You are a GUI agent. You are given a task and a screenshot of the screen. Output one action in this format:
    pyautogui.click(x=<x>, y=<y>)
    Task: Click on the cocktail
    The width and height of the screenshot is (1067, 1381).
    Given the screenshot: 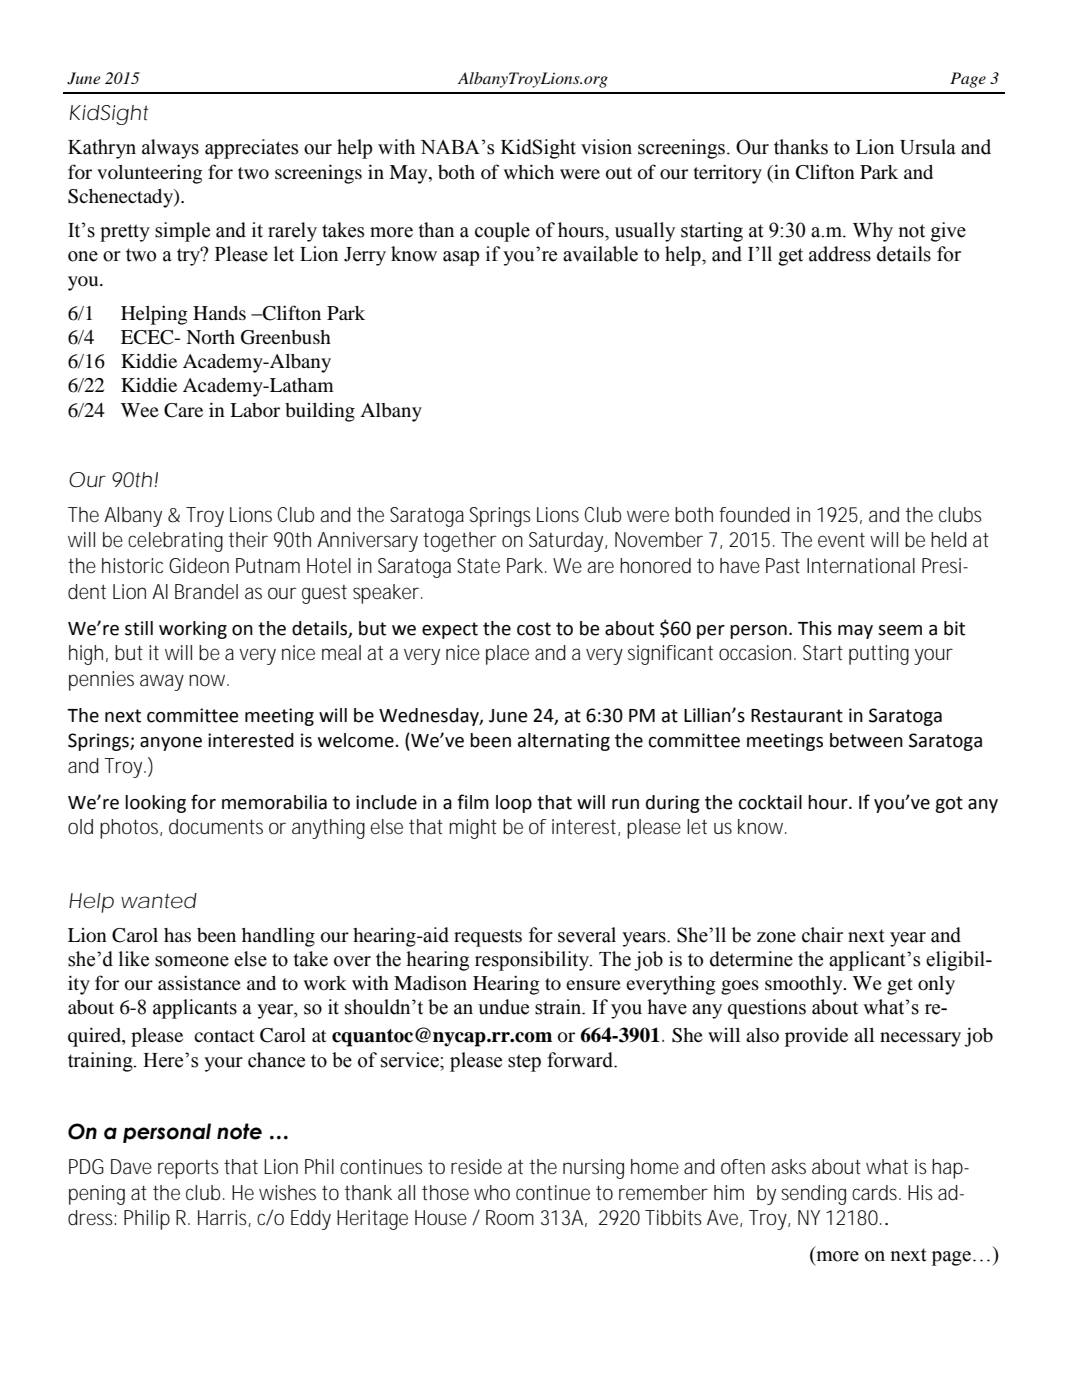 What is the action you would take?
    pyautogui.click(x=770, y=802)
